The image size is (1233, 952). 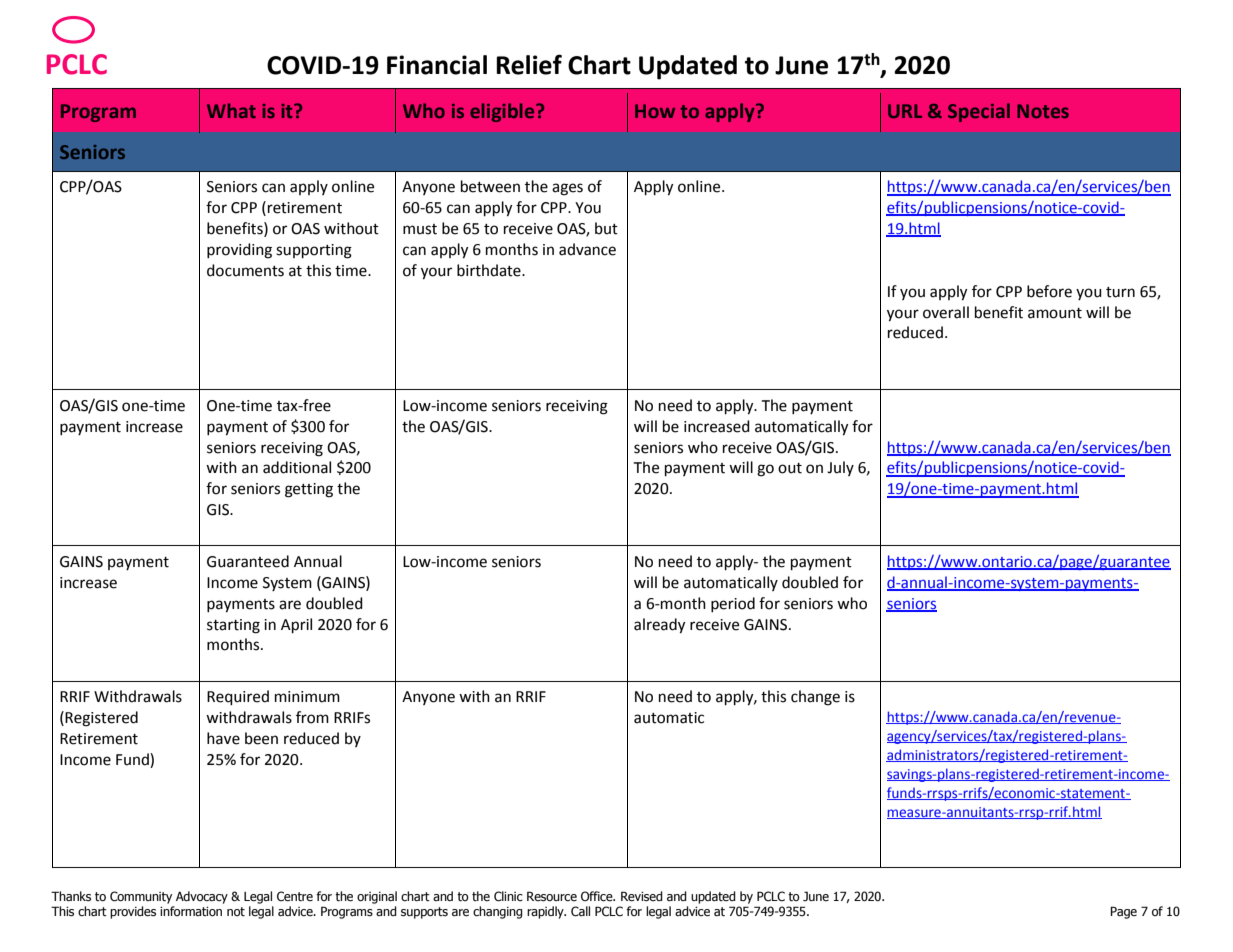 I want to click on How, so click(x=655, y=111).
